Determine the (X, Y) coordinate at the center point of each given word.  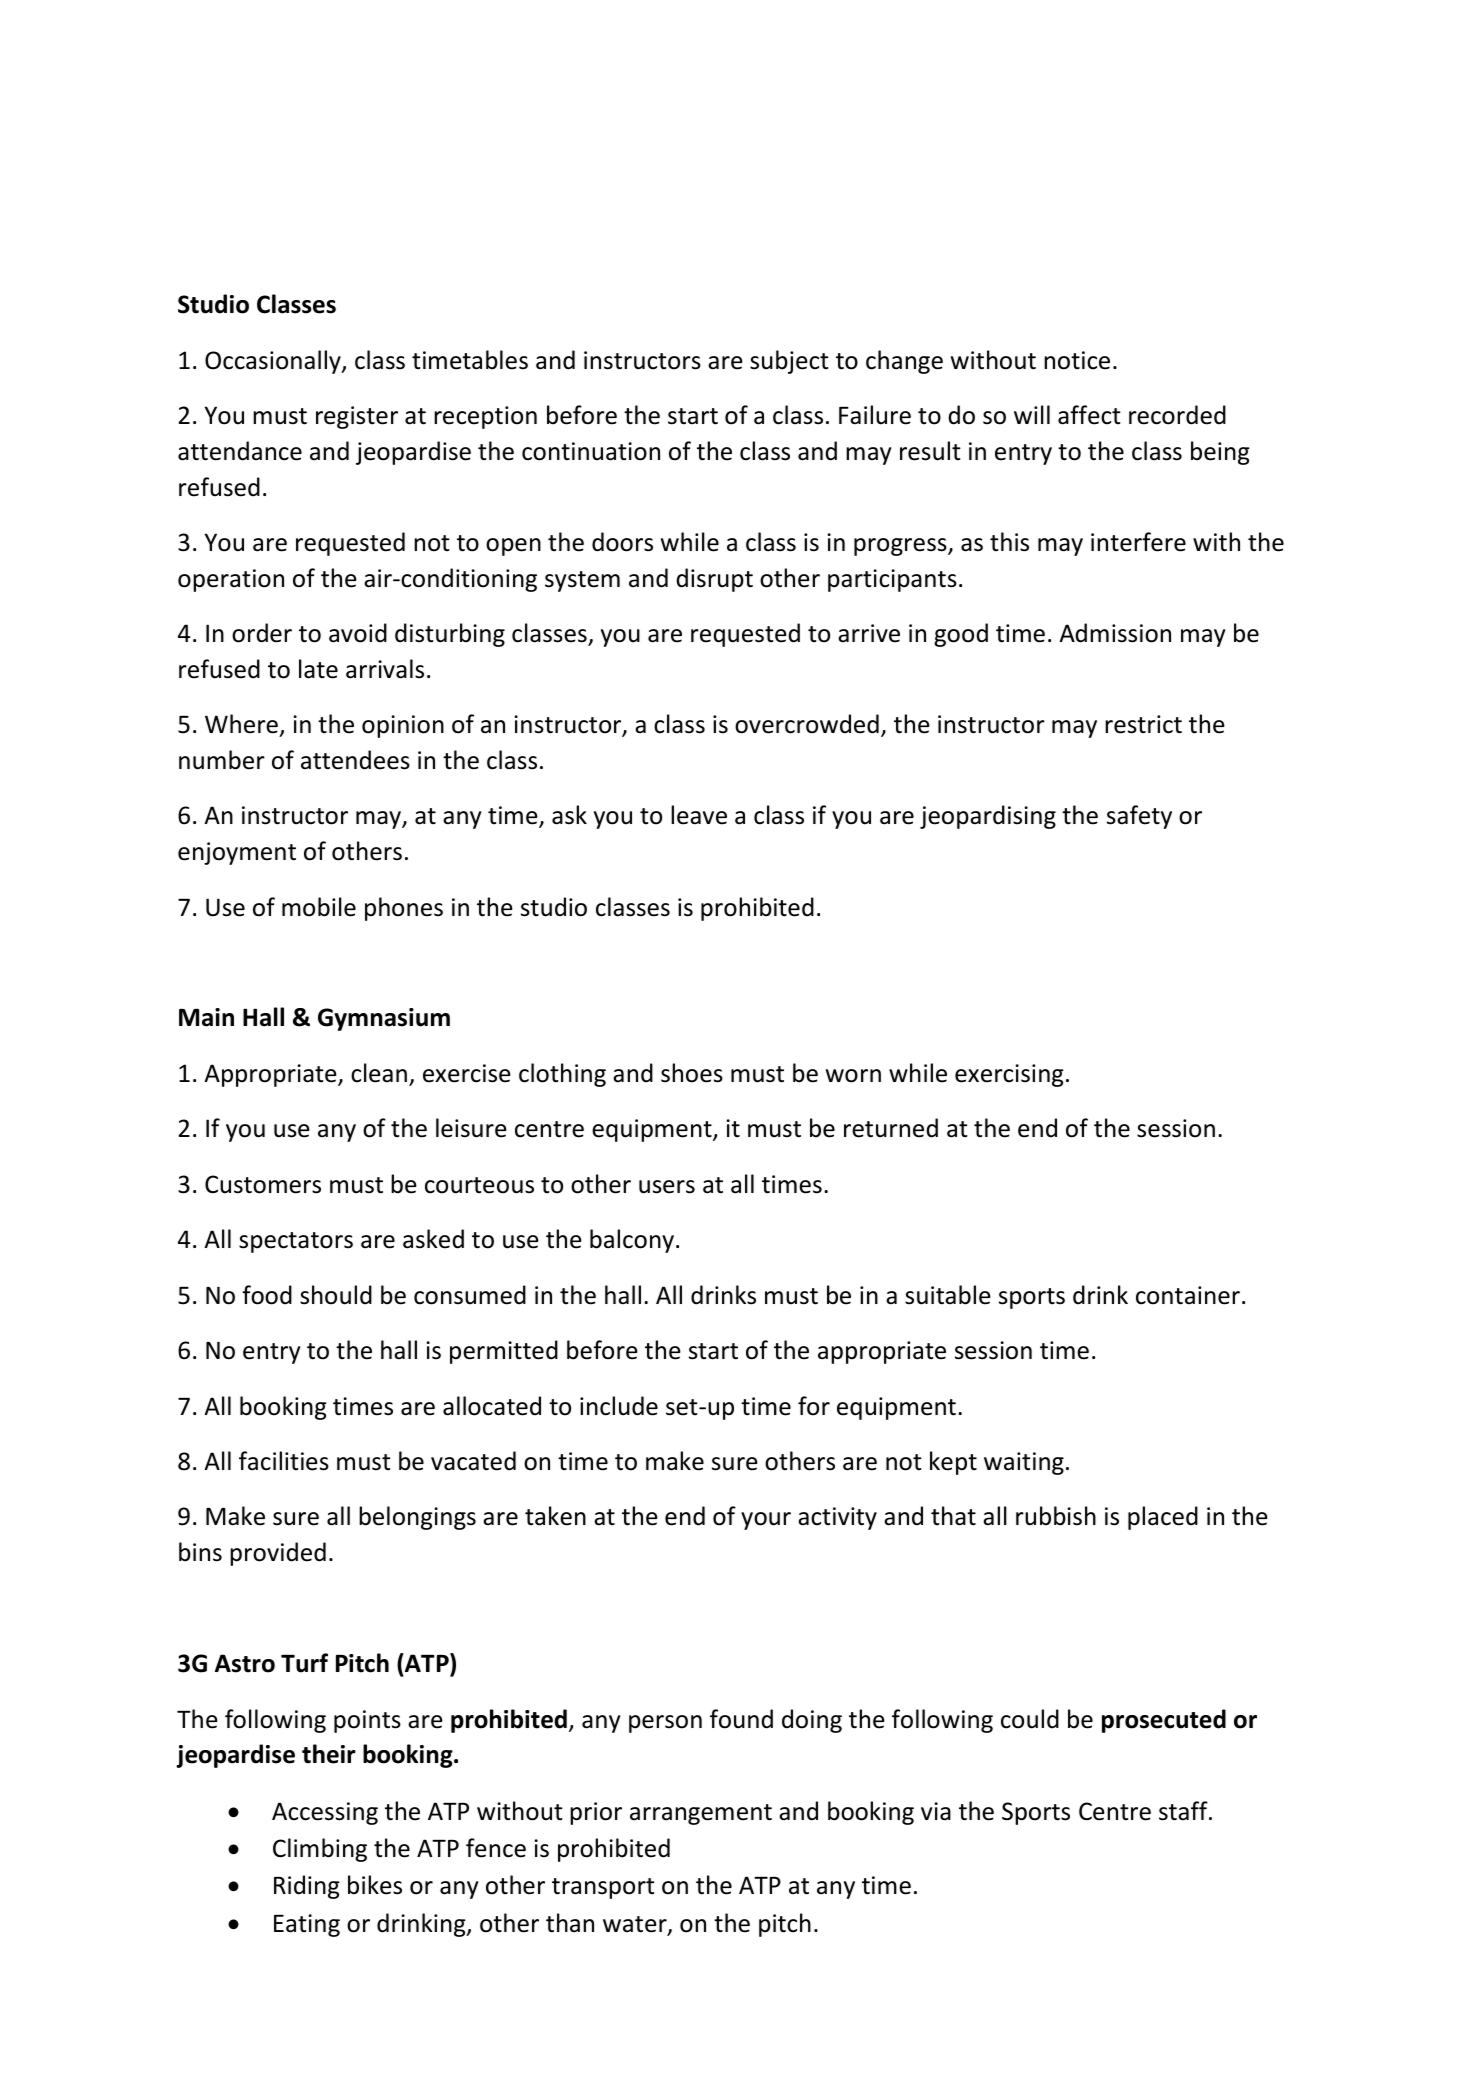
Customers (263, 1184)
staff (1184, 1811)
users (667, 1187)
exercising (1009, 1075)
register (357, 417)
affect (1089, 415)
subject (789, 362)
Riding (307, 1887)
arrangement (701, 1814)
